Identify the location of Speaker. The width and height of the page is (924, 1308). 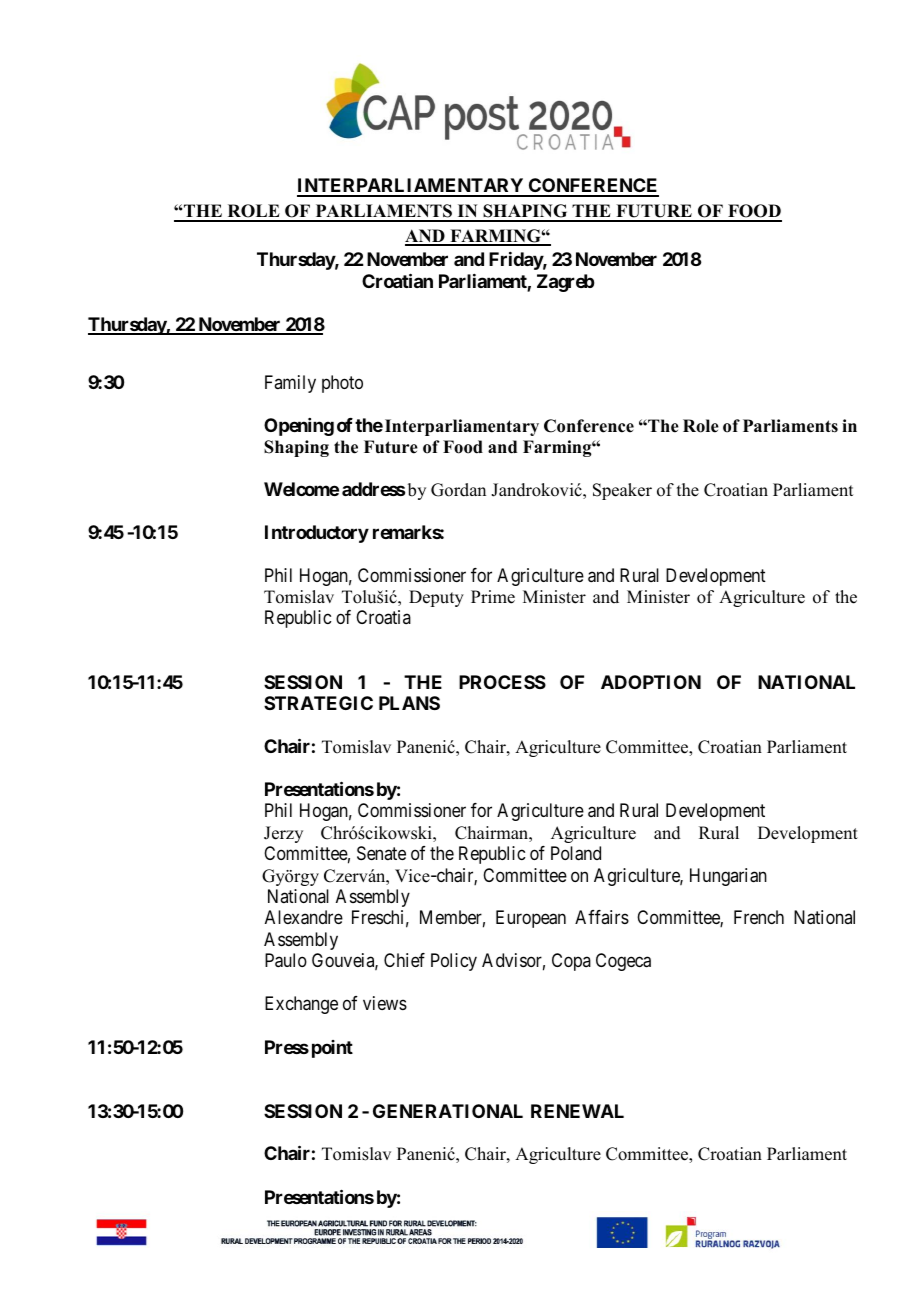
(622, 491).
